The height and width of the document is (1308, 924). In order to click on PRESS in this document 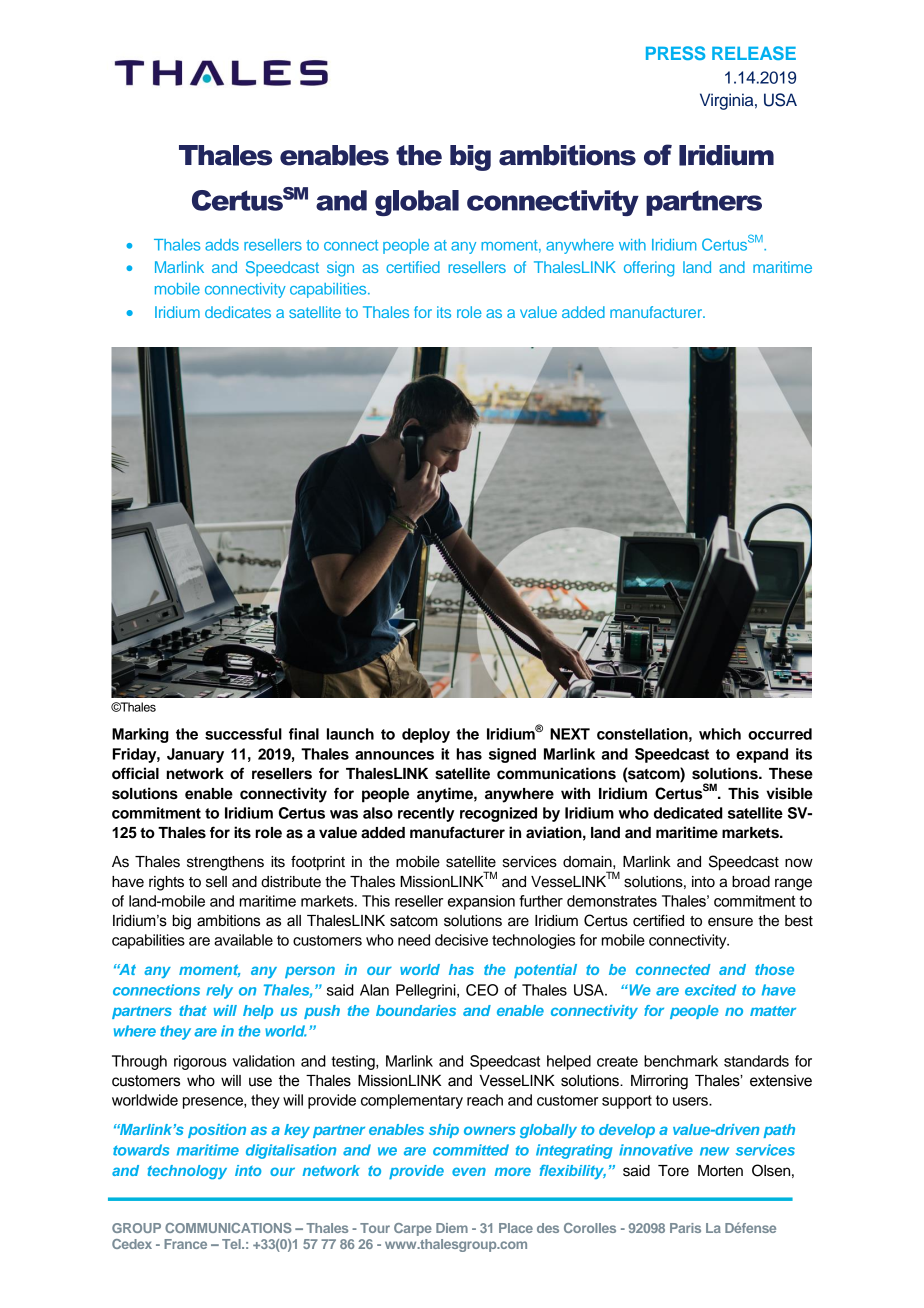, I will do `click(675, 53)`.
